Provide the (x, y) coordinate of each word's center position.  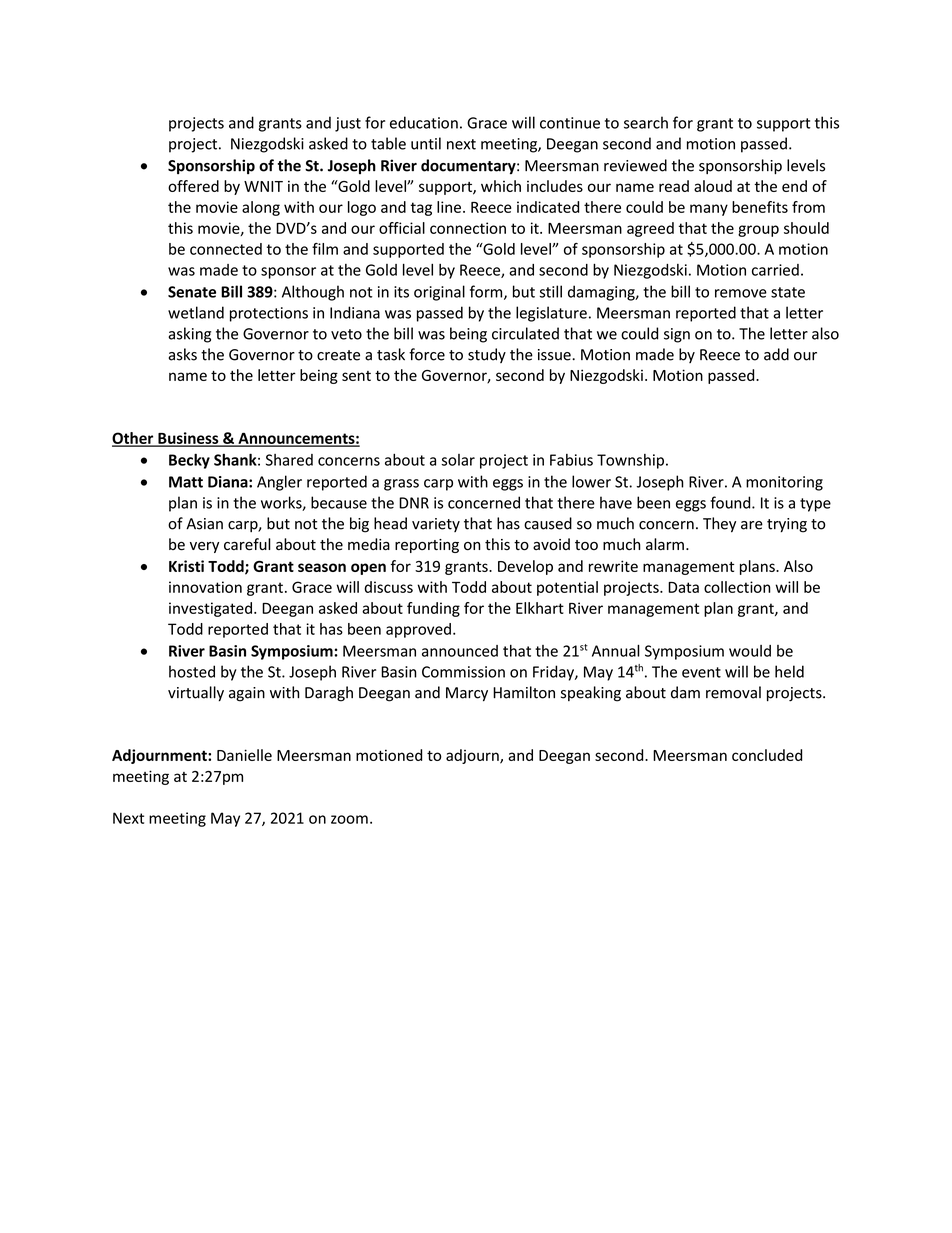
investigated (210, 609)
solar (458, 460)
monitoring (784, 483)
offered (193, 186)
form (487, 292)
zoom (349, 819)
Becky (189, 461)
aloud (713, 186)
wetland (196, 312)
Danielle (244, 755)
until (426, 143)
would (750, 651)
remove (741, 293)
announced (460, 651)
